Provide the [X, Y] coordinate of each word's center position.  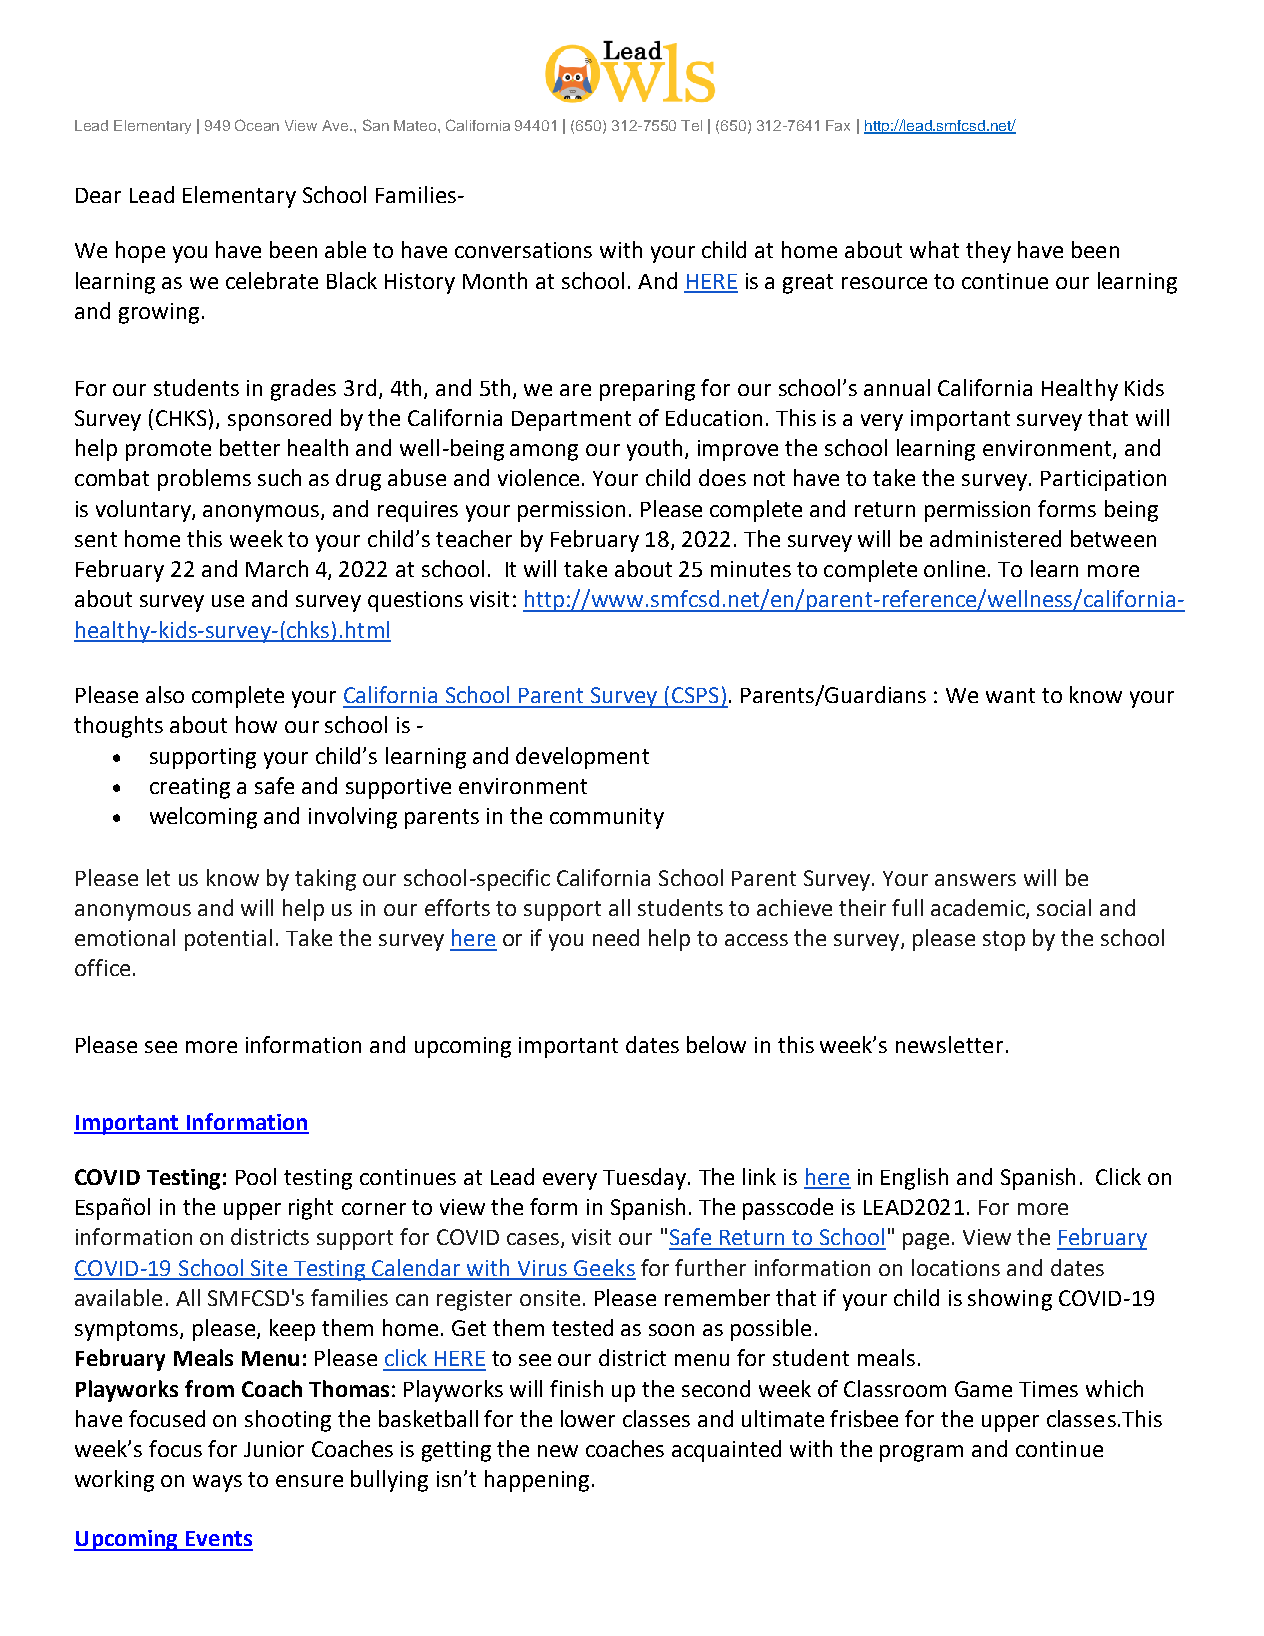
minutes [751, 569]
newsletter [949, 1044]
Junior [274, 1449]
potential [228, 940]
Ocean [257, 125]
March [277, 568]
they [988, 252]
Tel [691, 125]
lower [588, 1418]
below [716, 1044]
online [954, 568]
